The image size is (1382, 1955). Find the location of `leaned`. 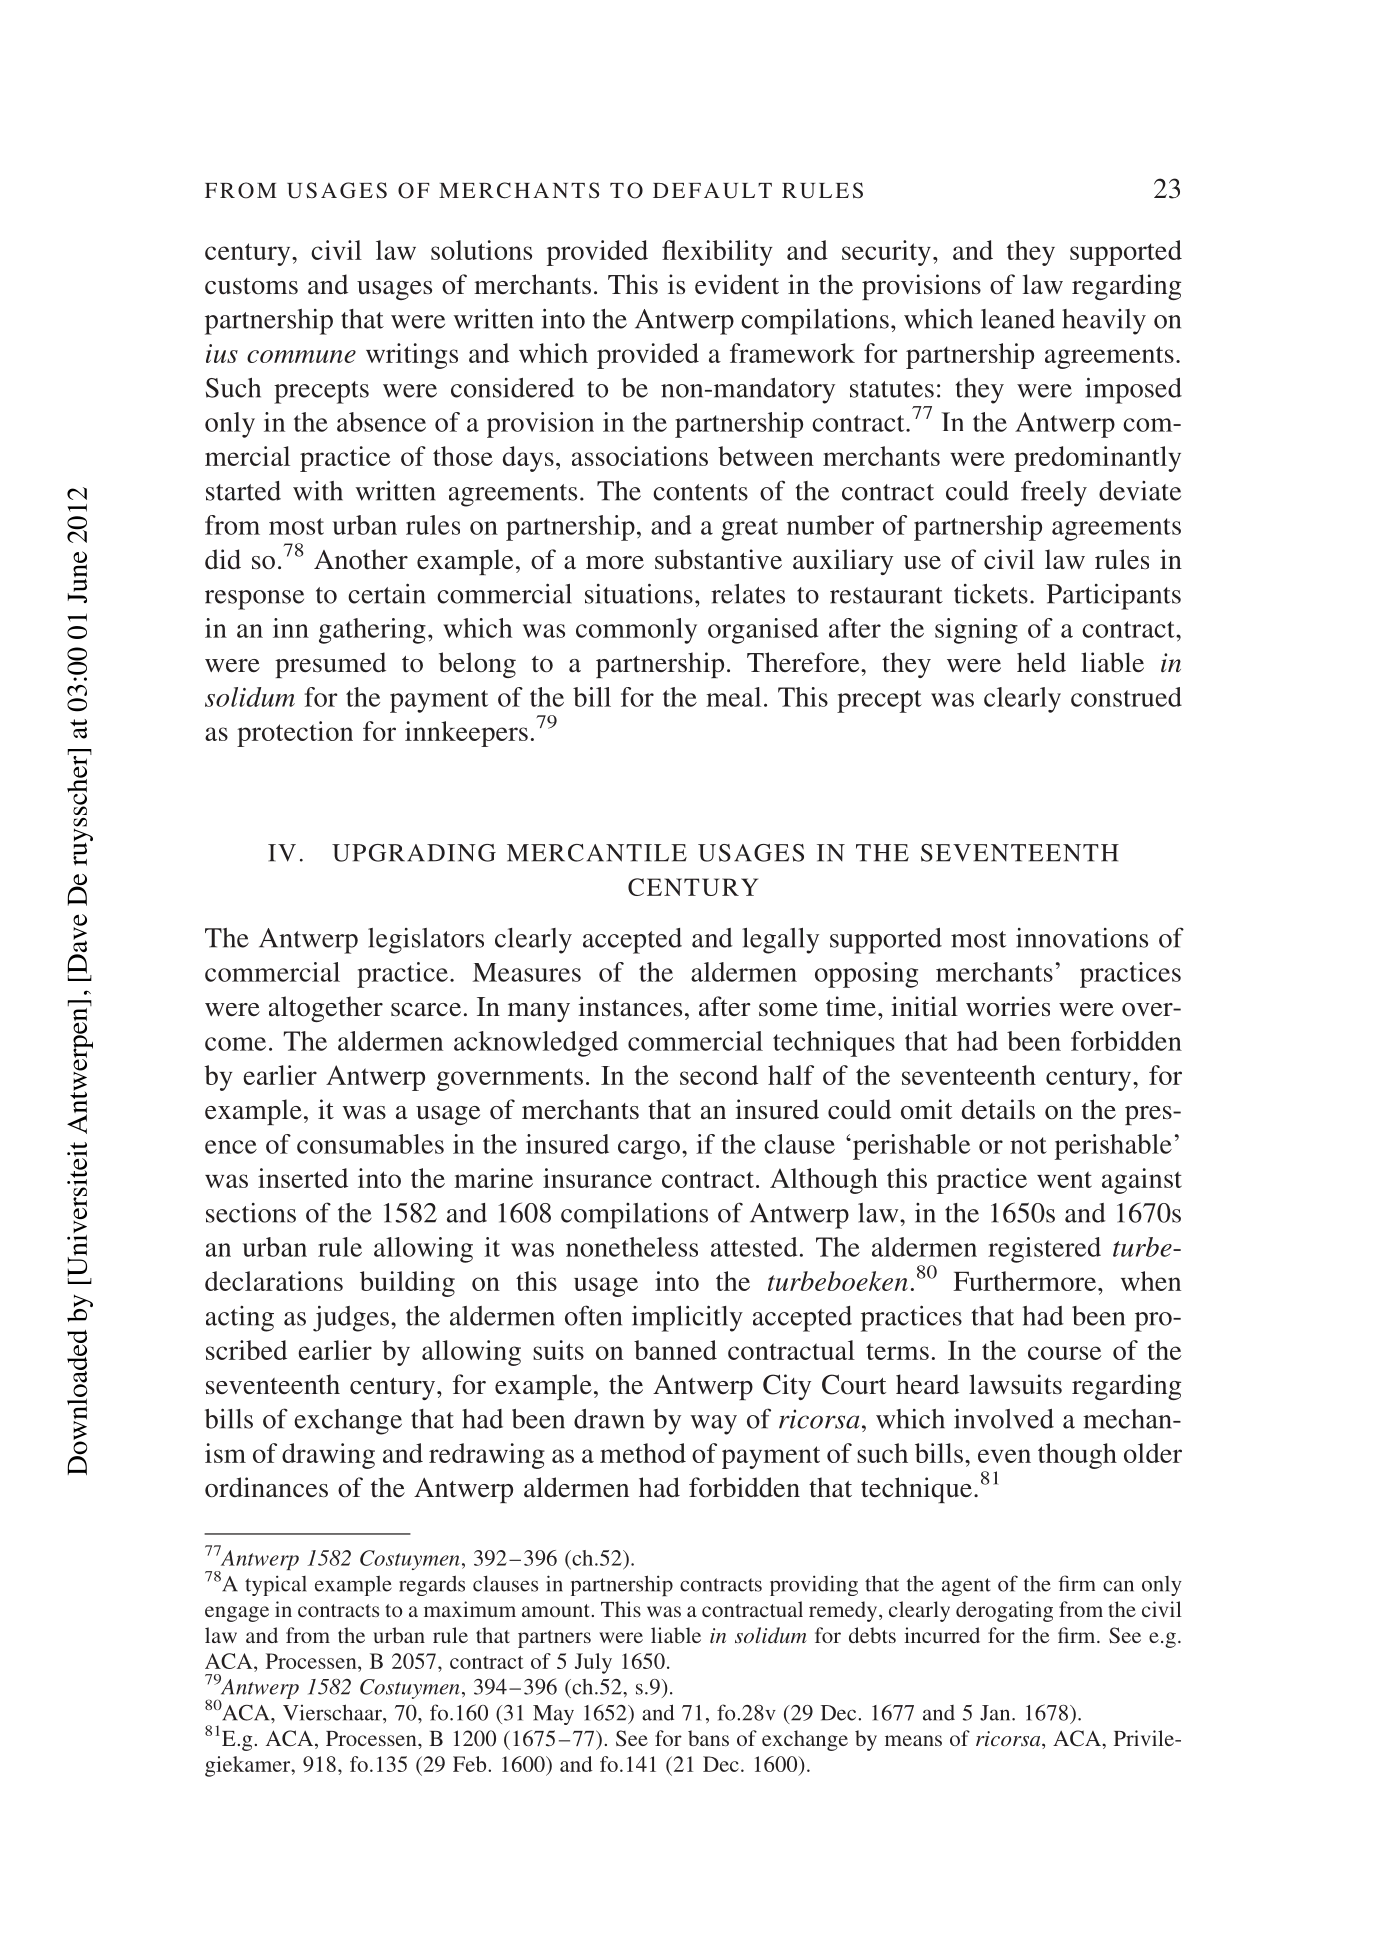

leaned is located at coordinates (1018, 319).
